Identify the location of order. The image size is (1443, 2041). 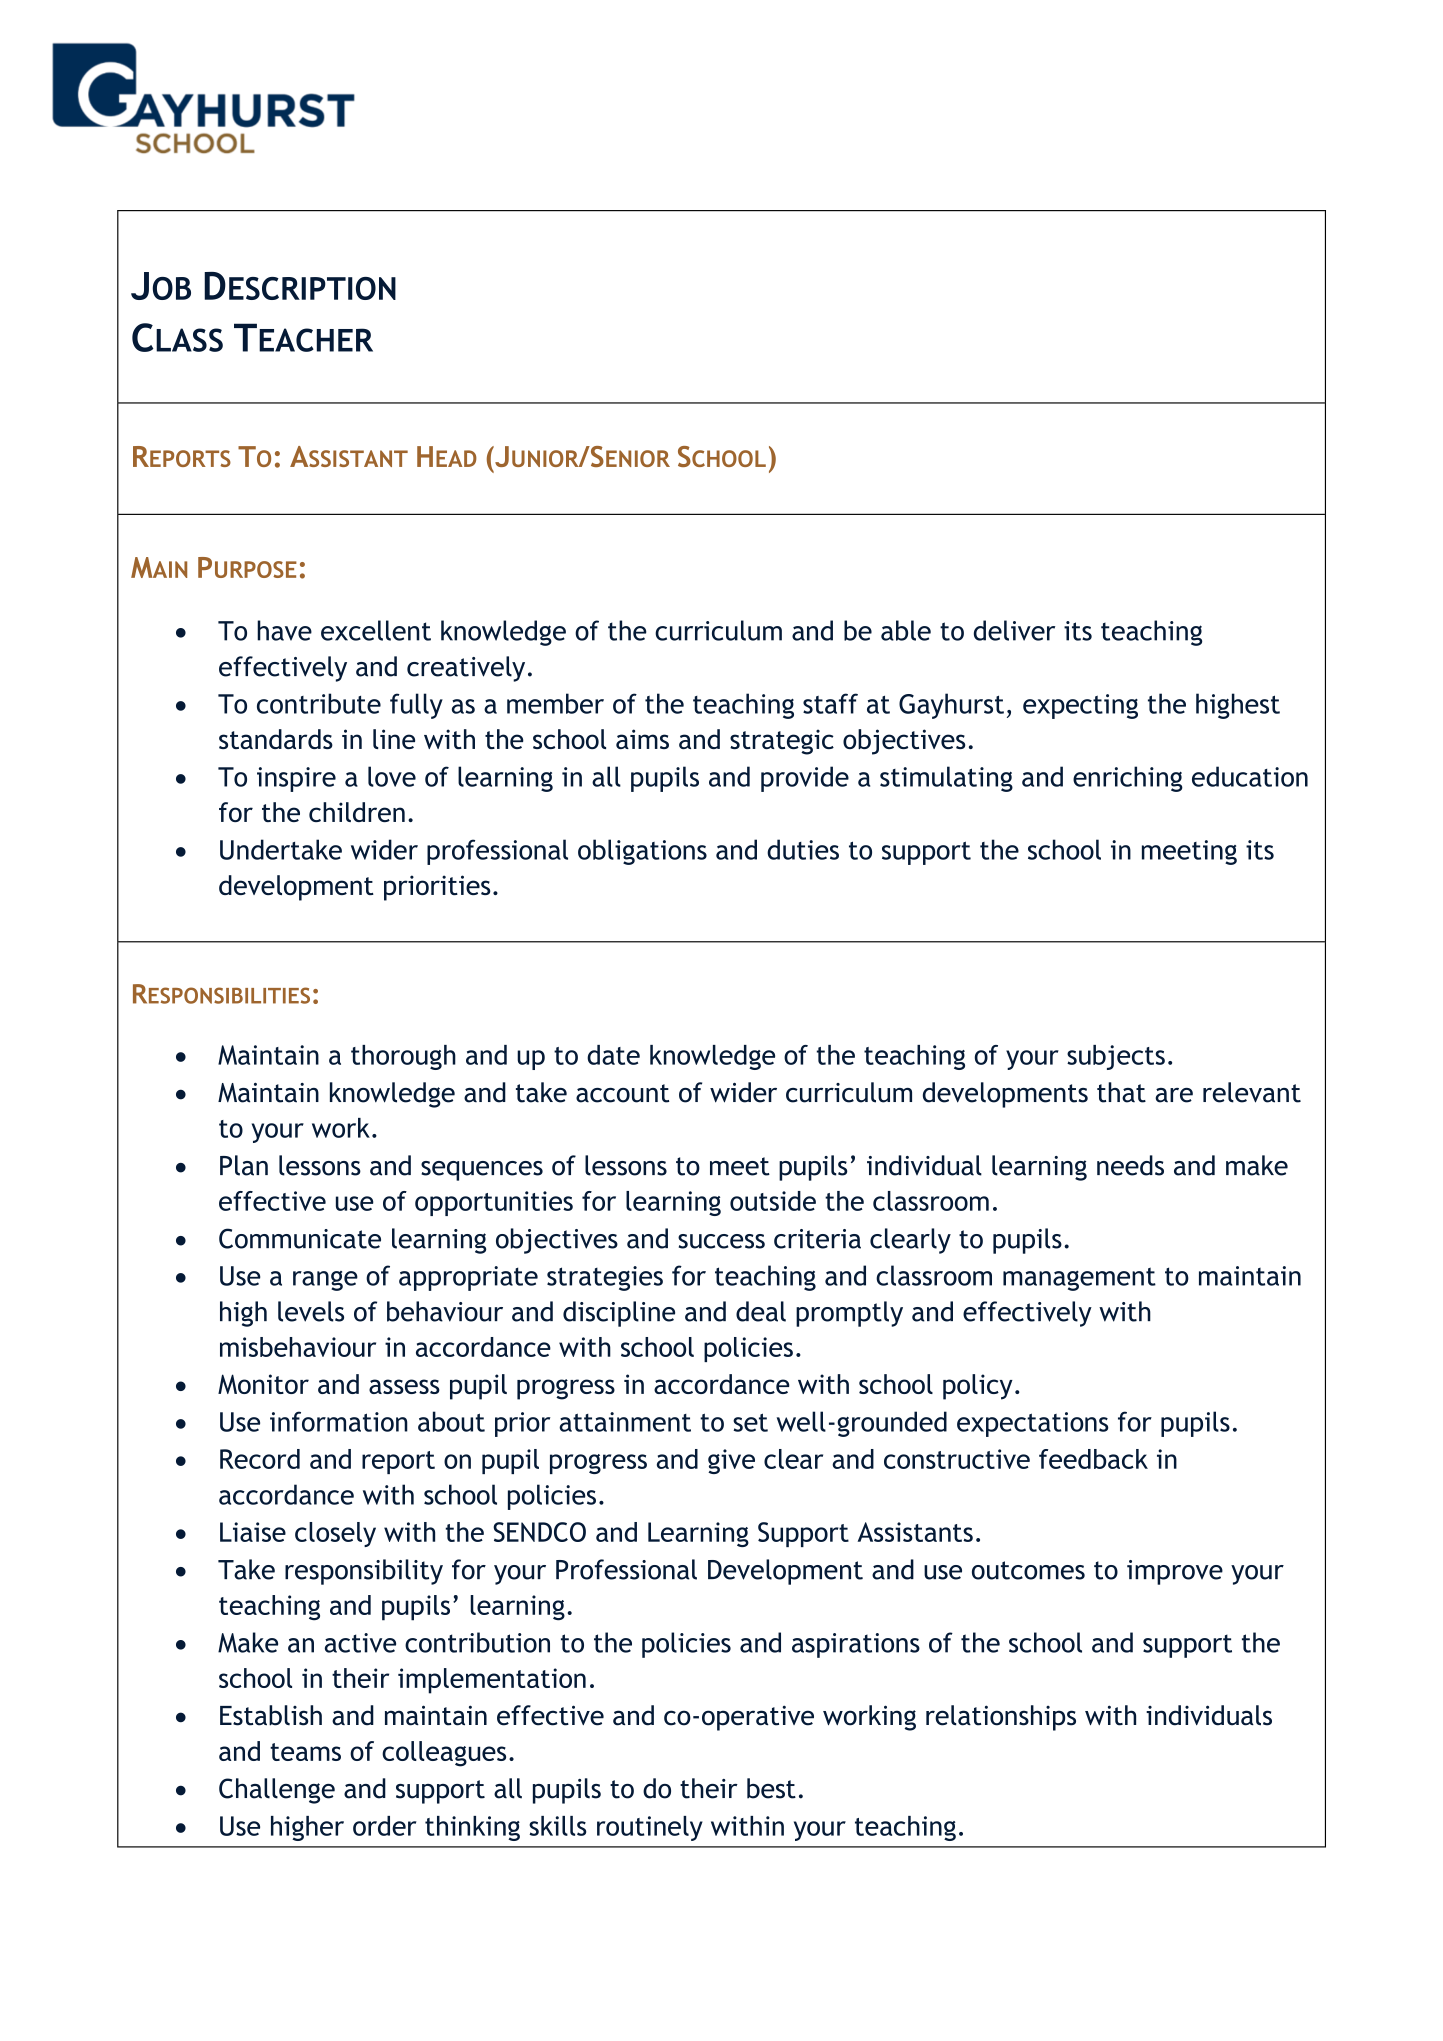
(385, 1826).
